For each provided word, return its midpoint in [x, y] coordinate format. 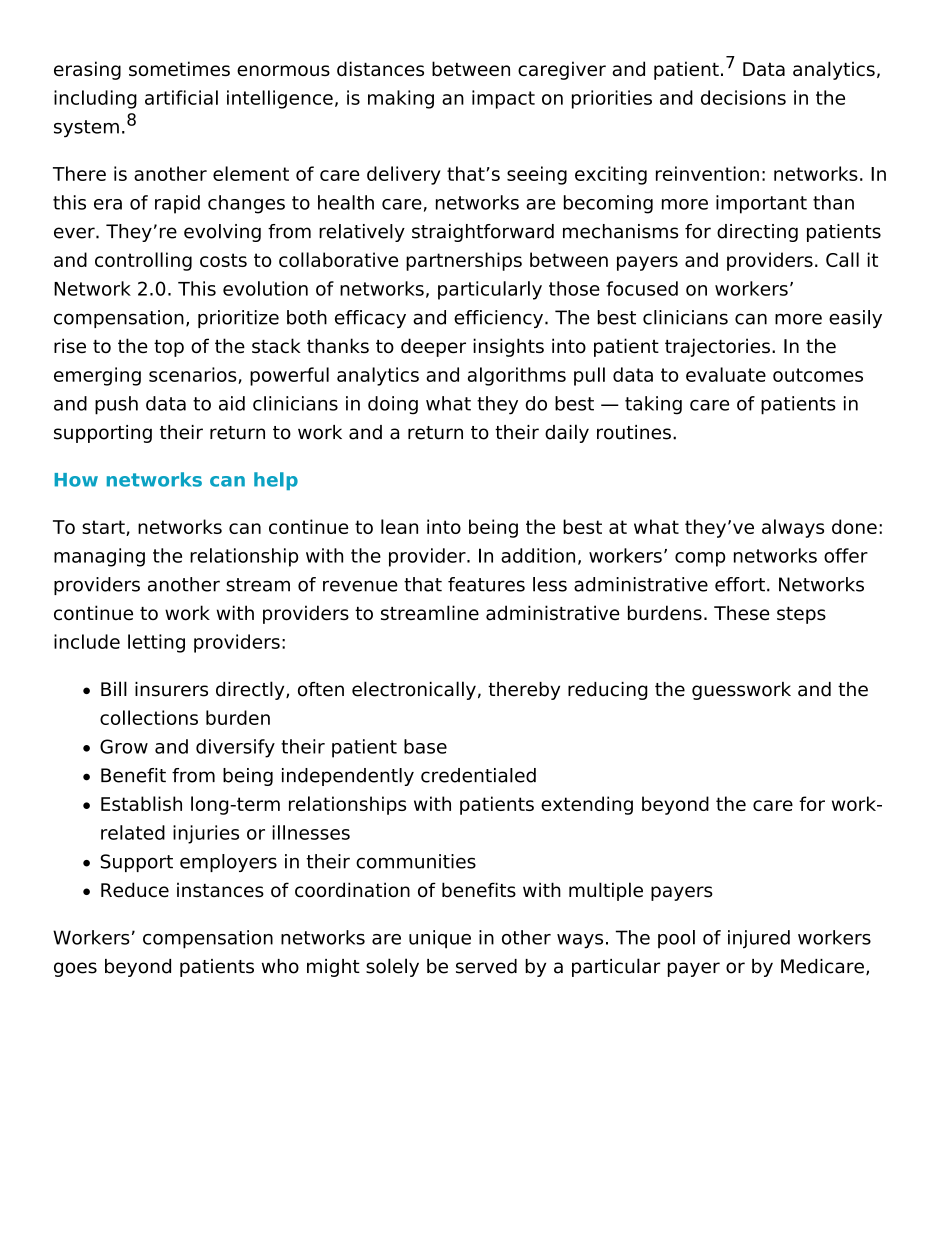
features [486, 584]
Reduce [135, 890]
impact [503, 99]
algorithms [517, 376]
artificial [181, 97]
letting [156, 643]
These [742, 613]
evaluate [726, 374]
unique [440, 939]
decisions [743, 97]
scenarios [194, 375]
